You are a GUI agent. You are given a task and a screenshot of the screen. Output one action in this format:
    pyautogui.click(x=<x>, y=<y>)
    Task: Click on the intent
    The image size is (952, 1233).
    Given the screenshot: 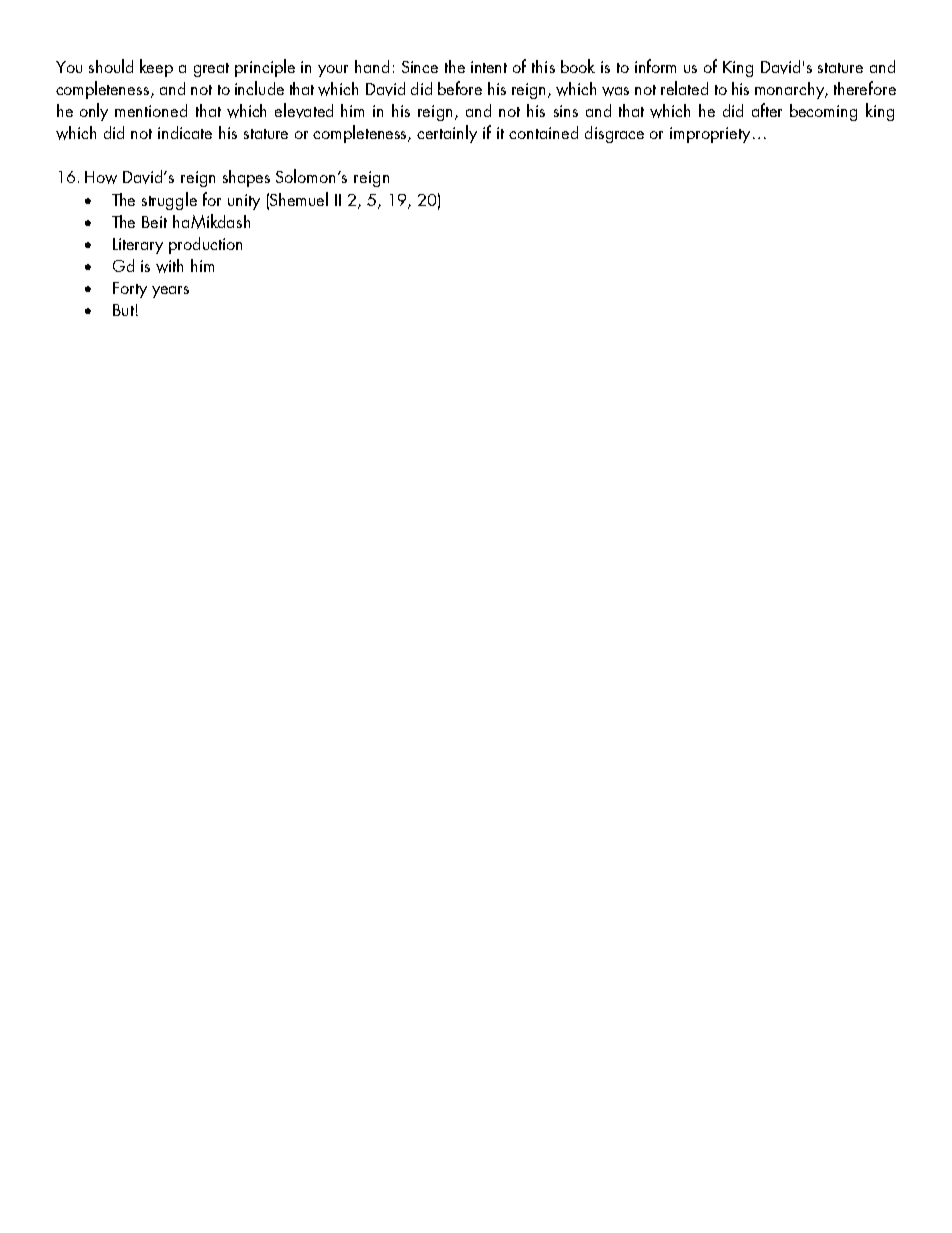 What is the action you would take?
    pyautogui.click(x=489, y=67)
